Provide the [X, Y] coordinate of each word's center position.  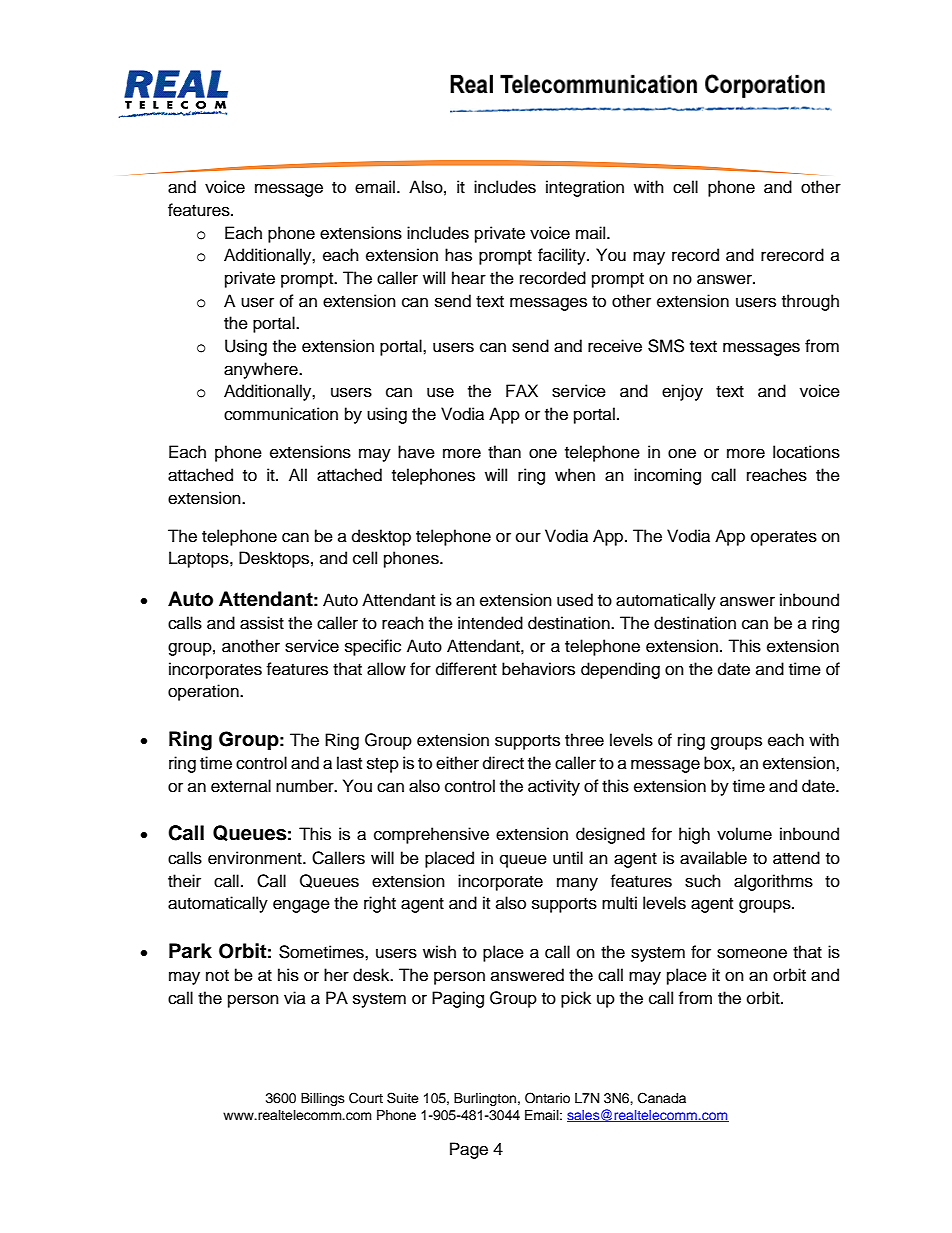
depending [620, 670]
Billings [323, 1099]
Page [469, 1150]
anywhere [262, 370]
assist [262, 623]
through [810, 302]
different [466, 669]
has [458, 255]
